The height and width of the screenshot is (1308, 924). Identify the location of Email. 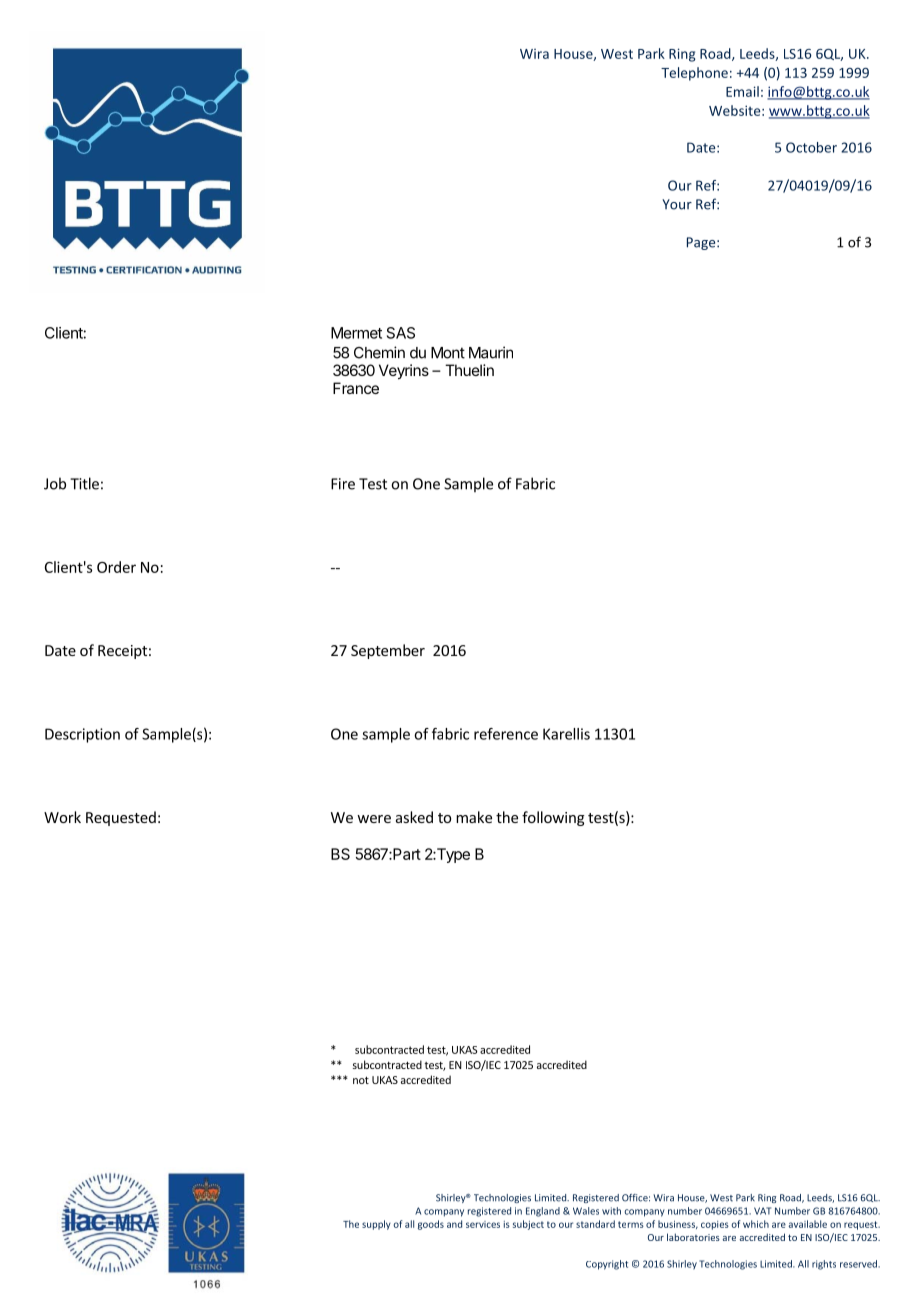
(742, 91).
